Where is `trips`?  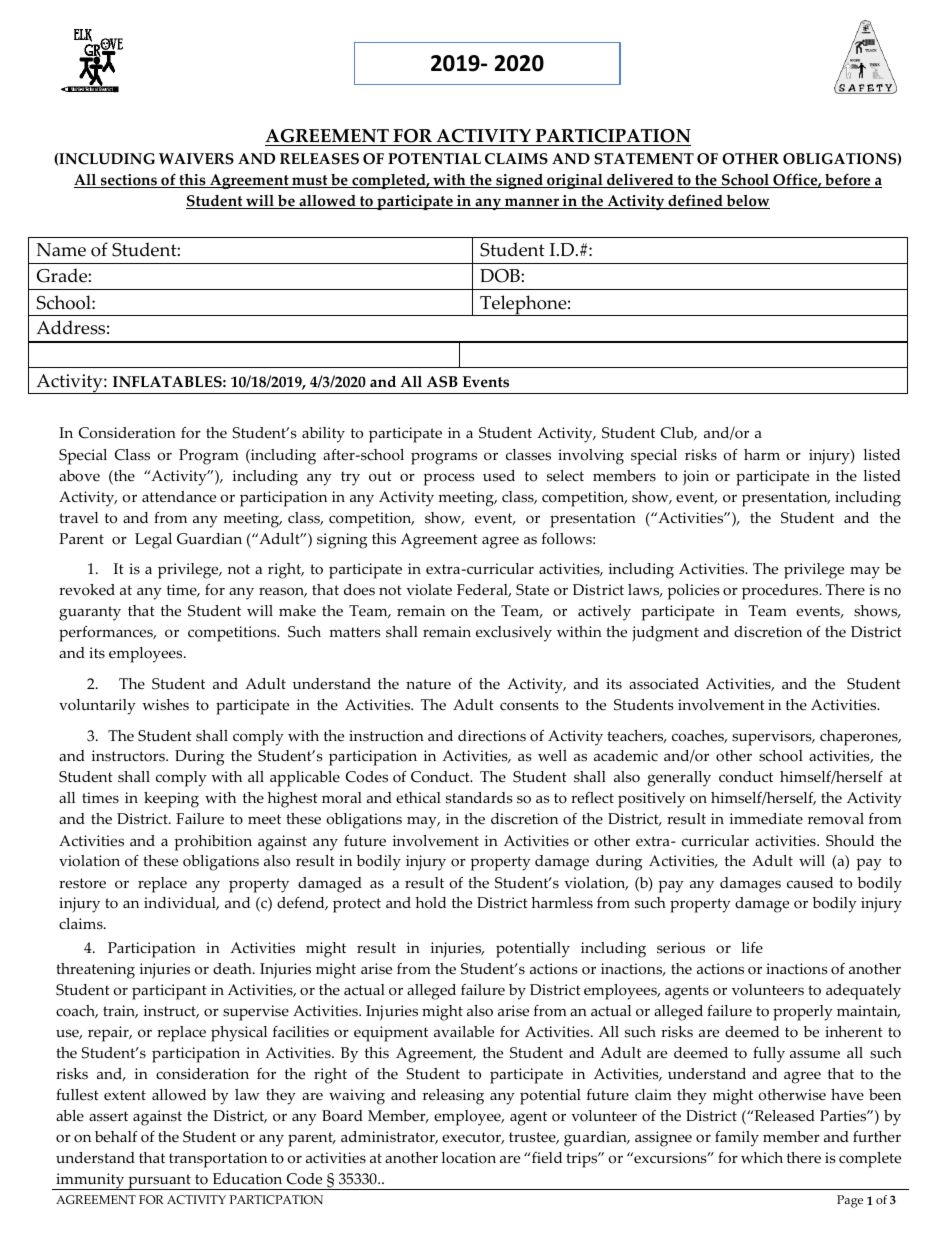 trips is located at coordinates (583, 1160).
